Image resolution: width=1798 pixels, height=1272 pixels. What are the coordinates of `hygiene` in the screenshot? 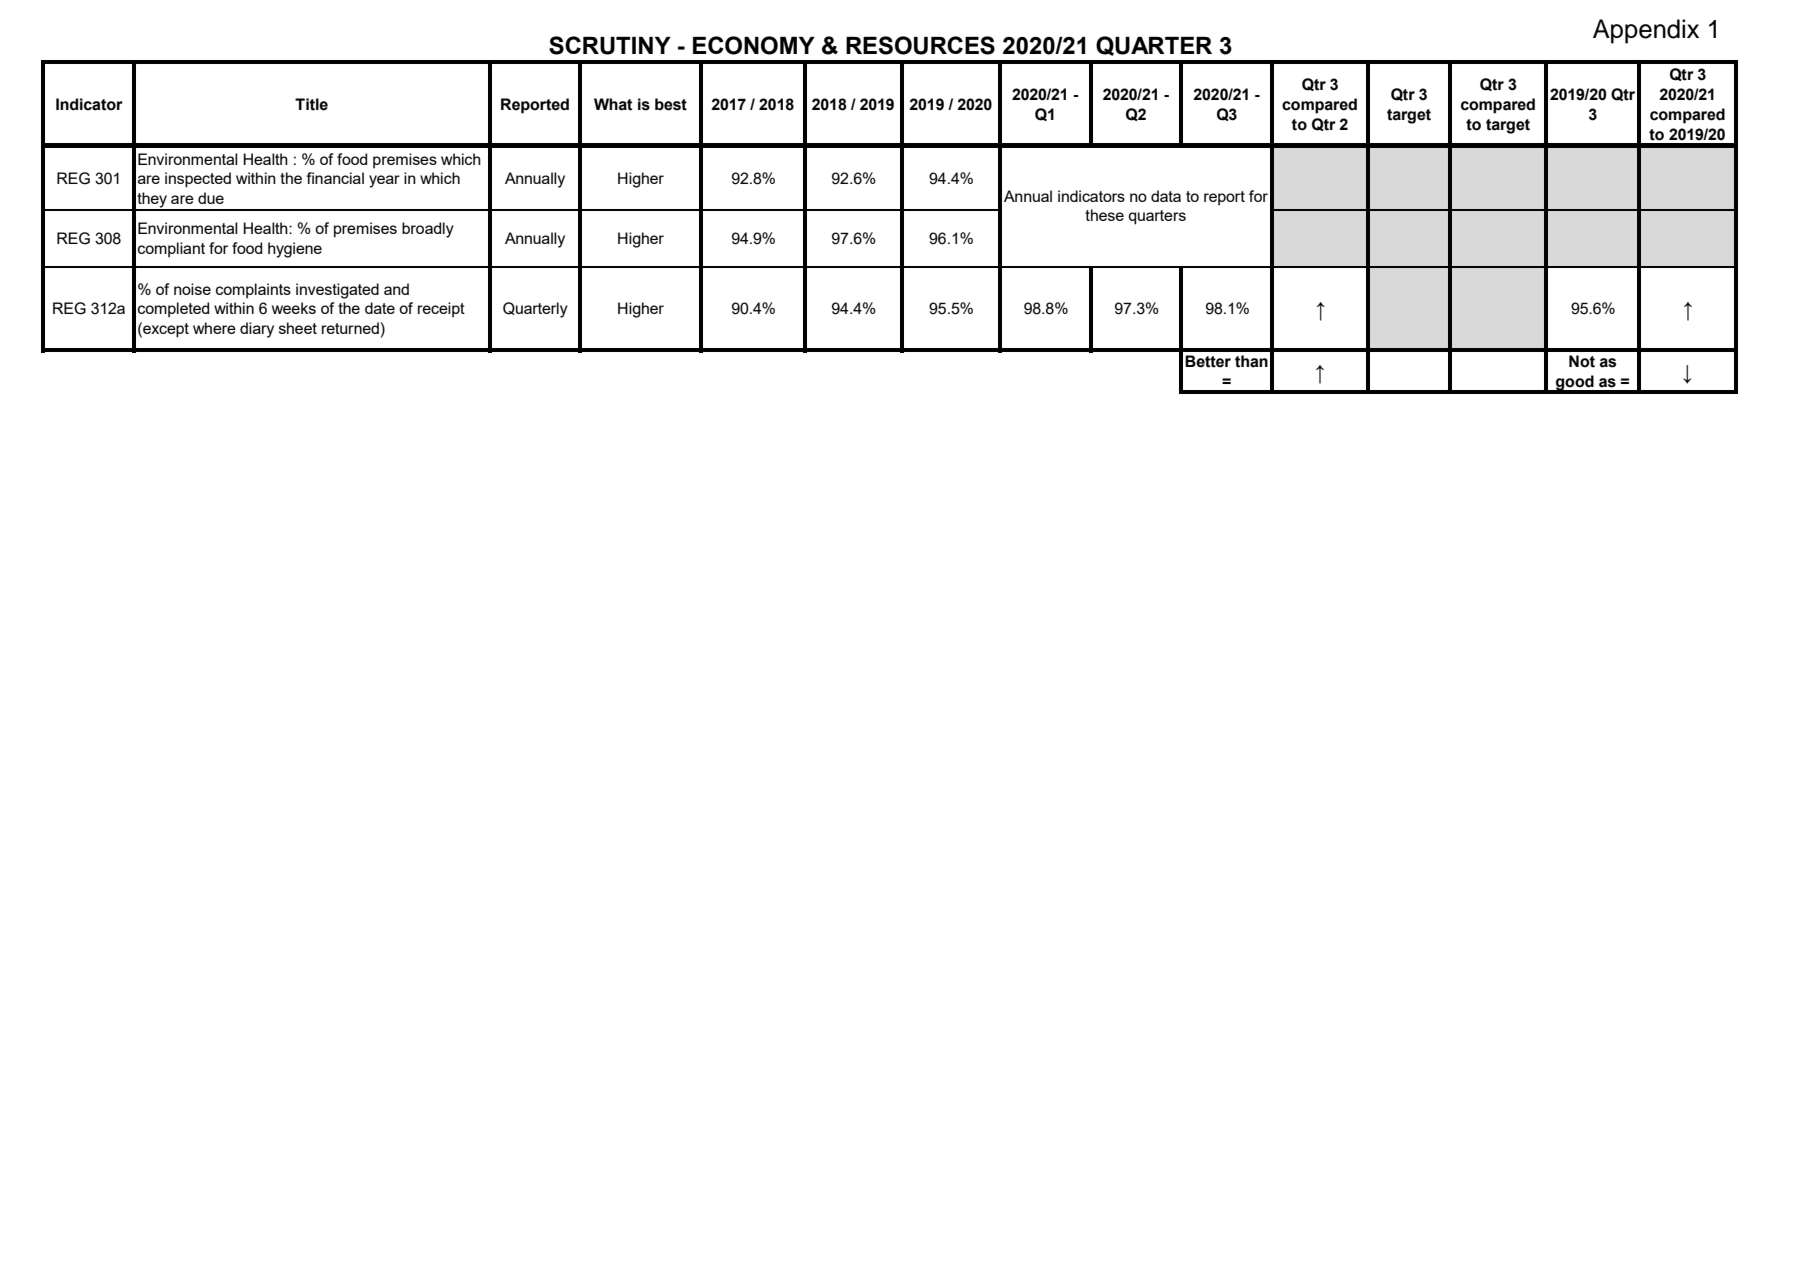 It's located at (295, 250).
